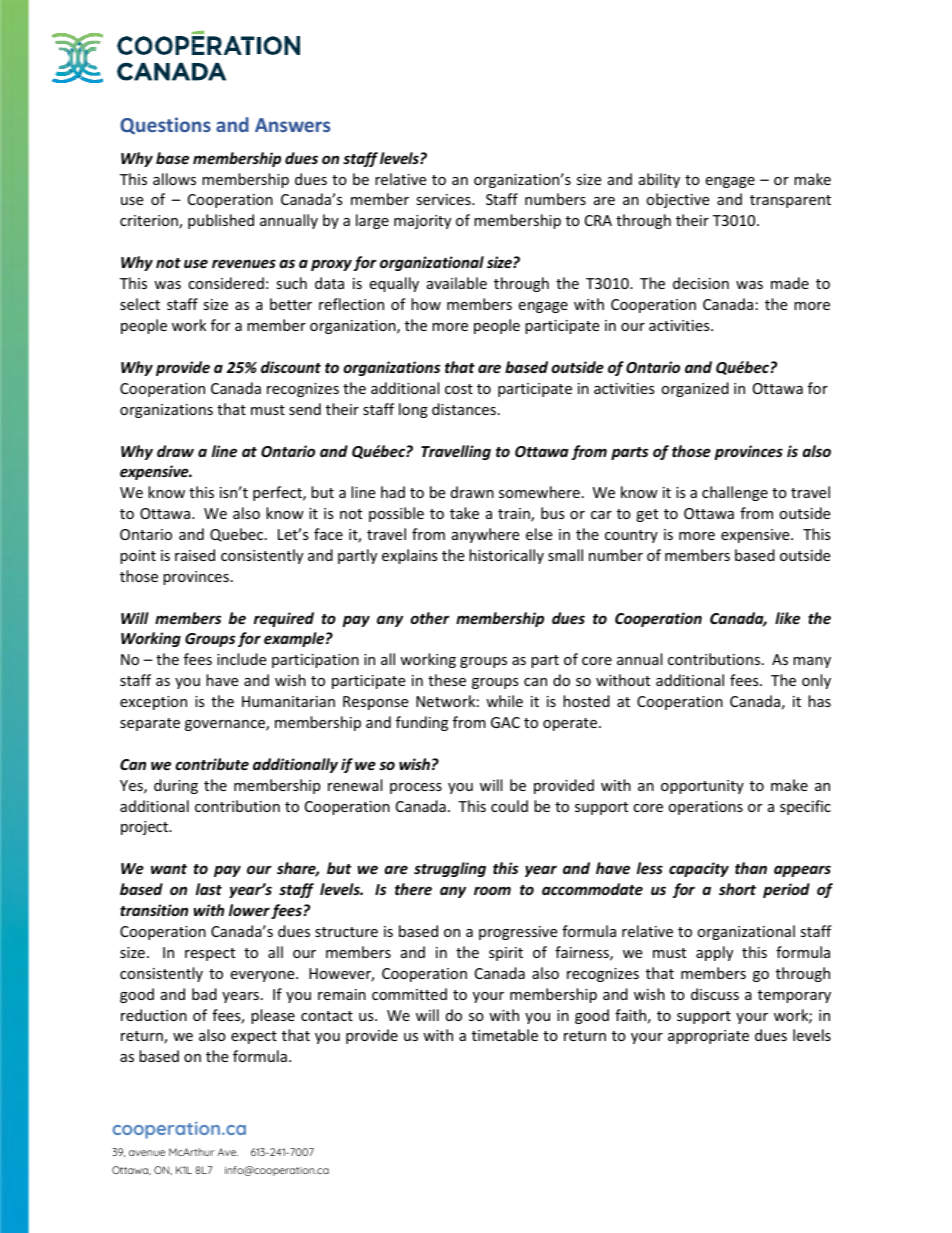 This screenshot has width=952, height=1233. What do you see at coordinates (787, 618) in the screenshot?
I see `like` at bounding box center [787, 618].
